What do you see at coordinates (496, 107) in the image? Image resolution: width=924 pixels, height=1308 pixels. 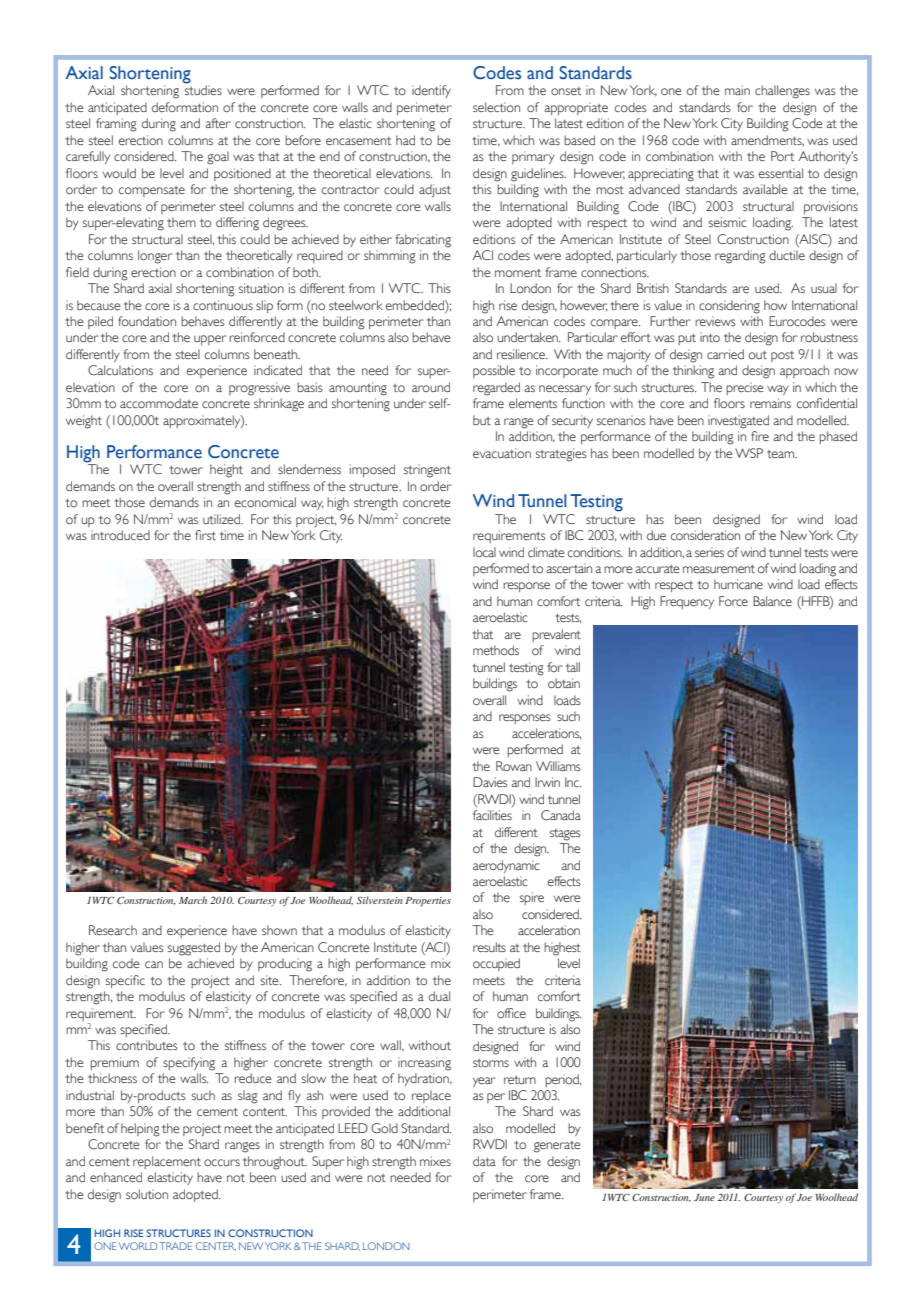 I see `selection` at bounding box center [496, 107].
